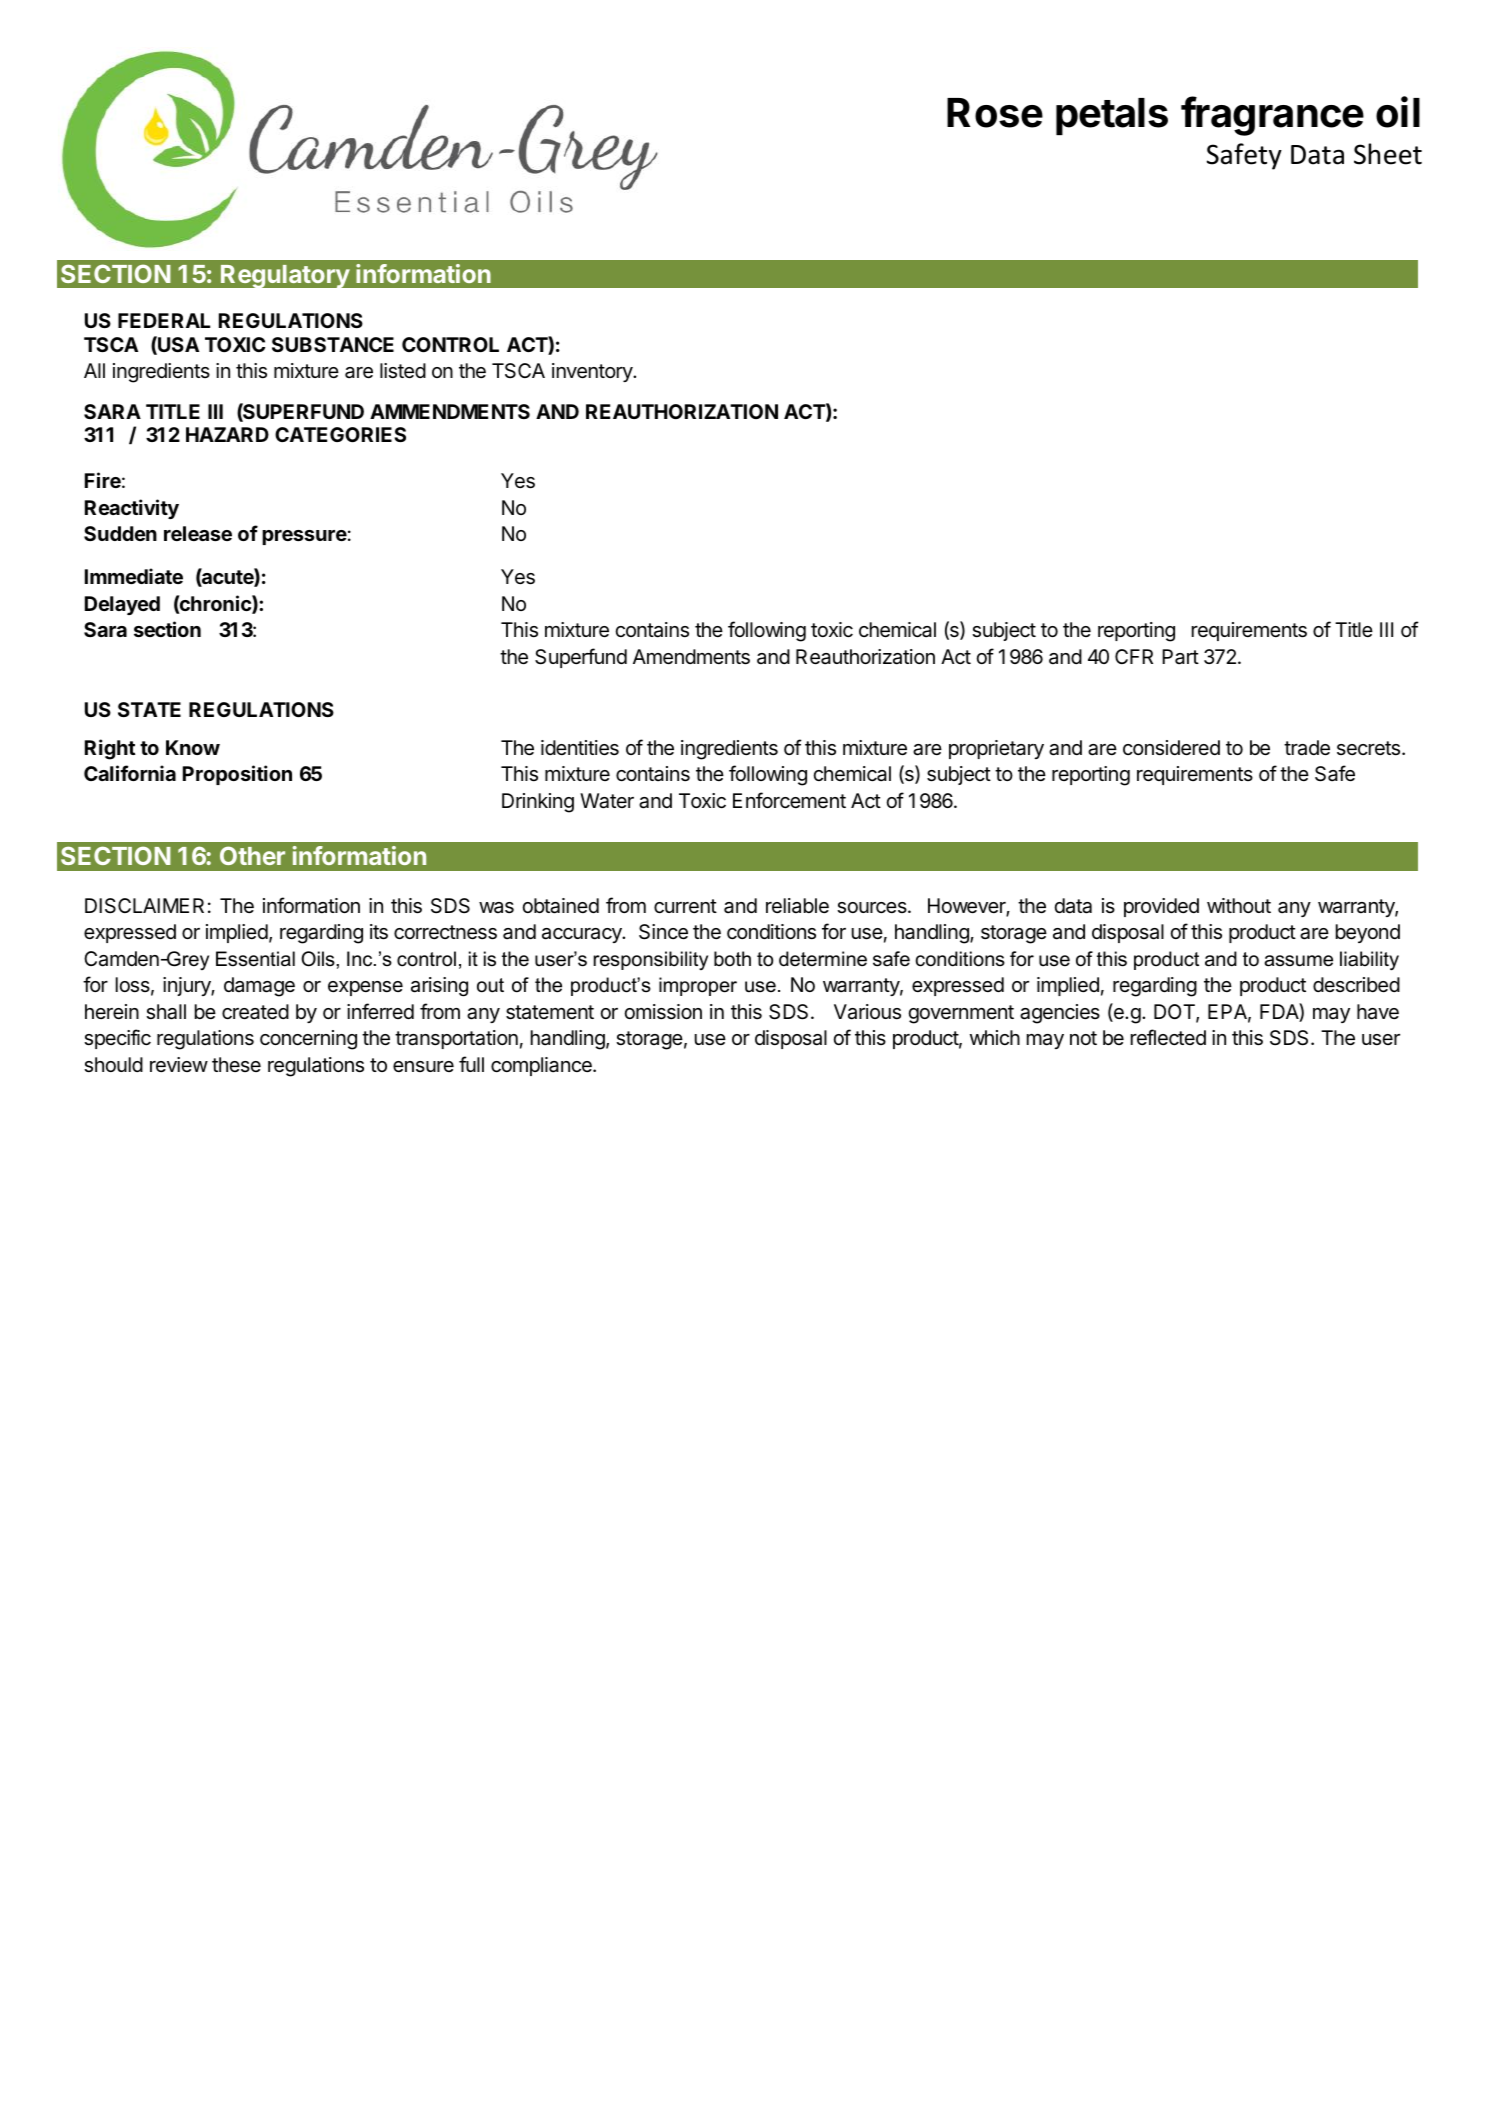  I want to click on Rose, so click(995, 113).
